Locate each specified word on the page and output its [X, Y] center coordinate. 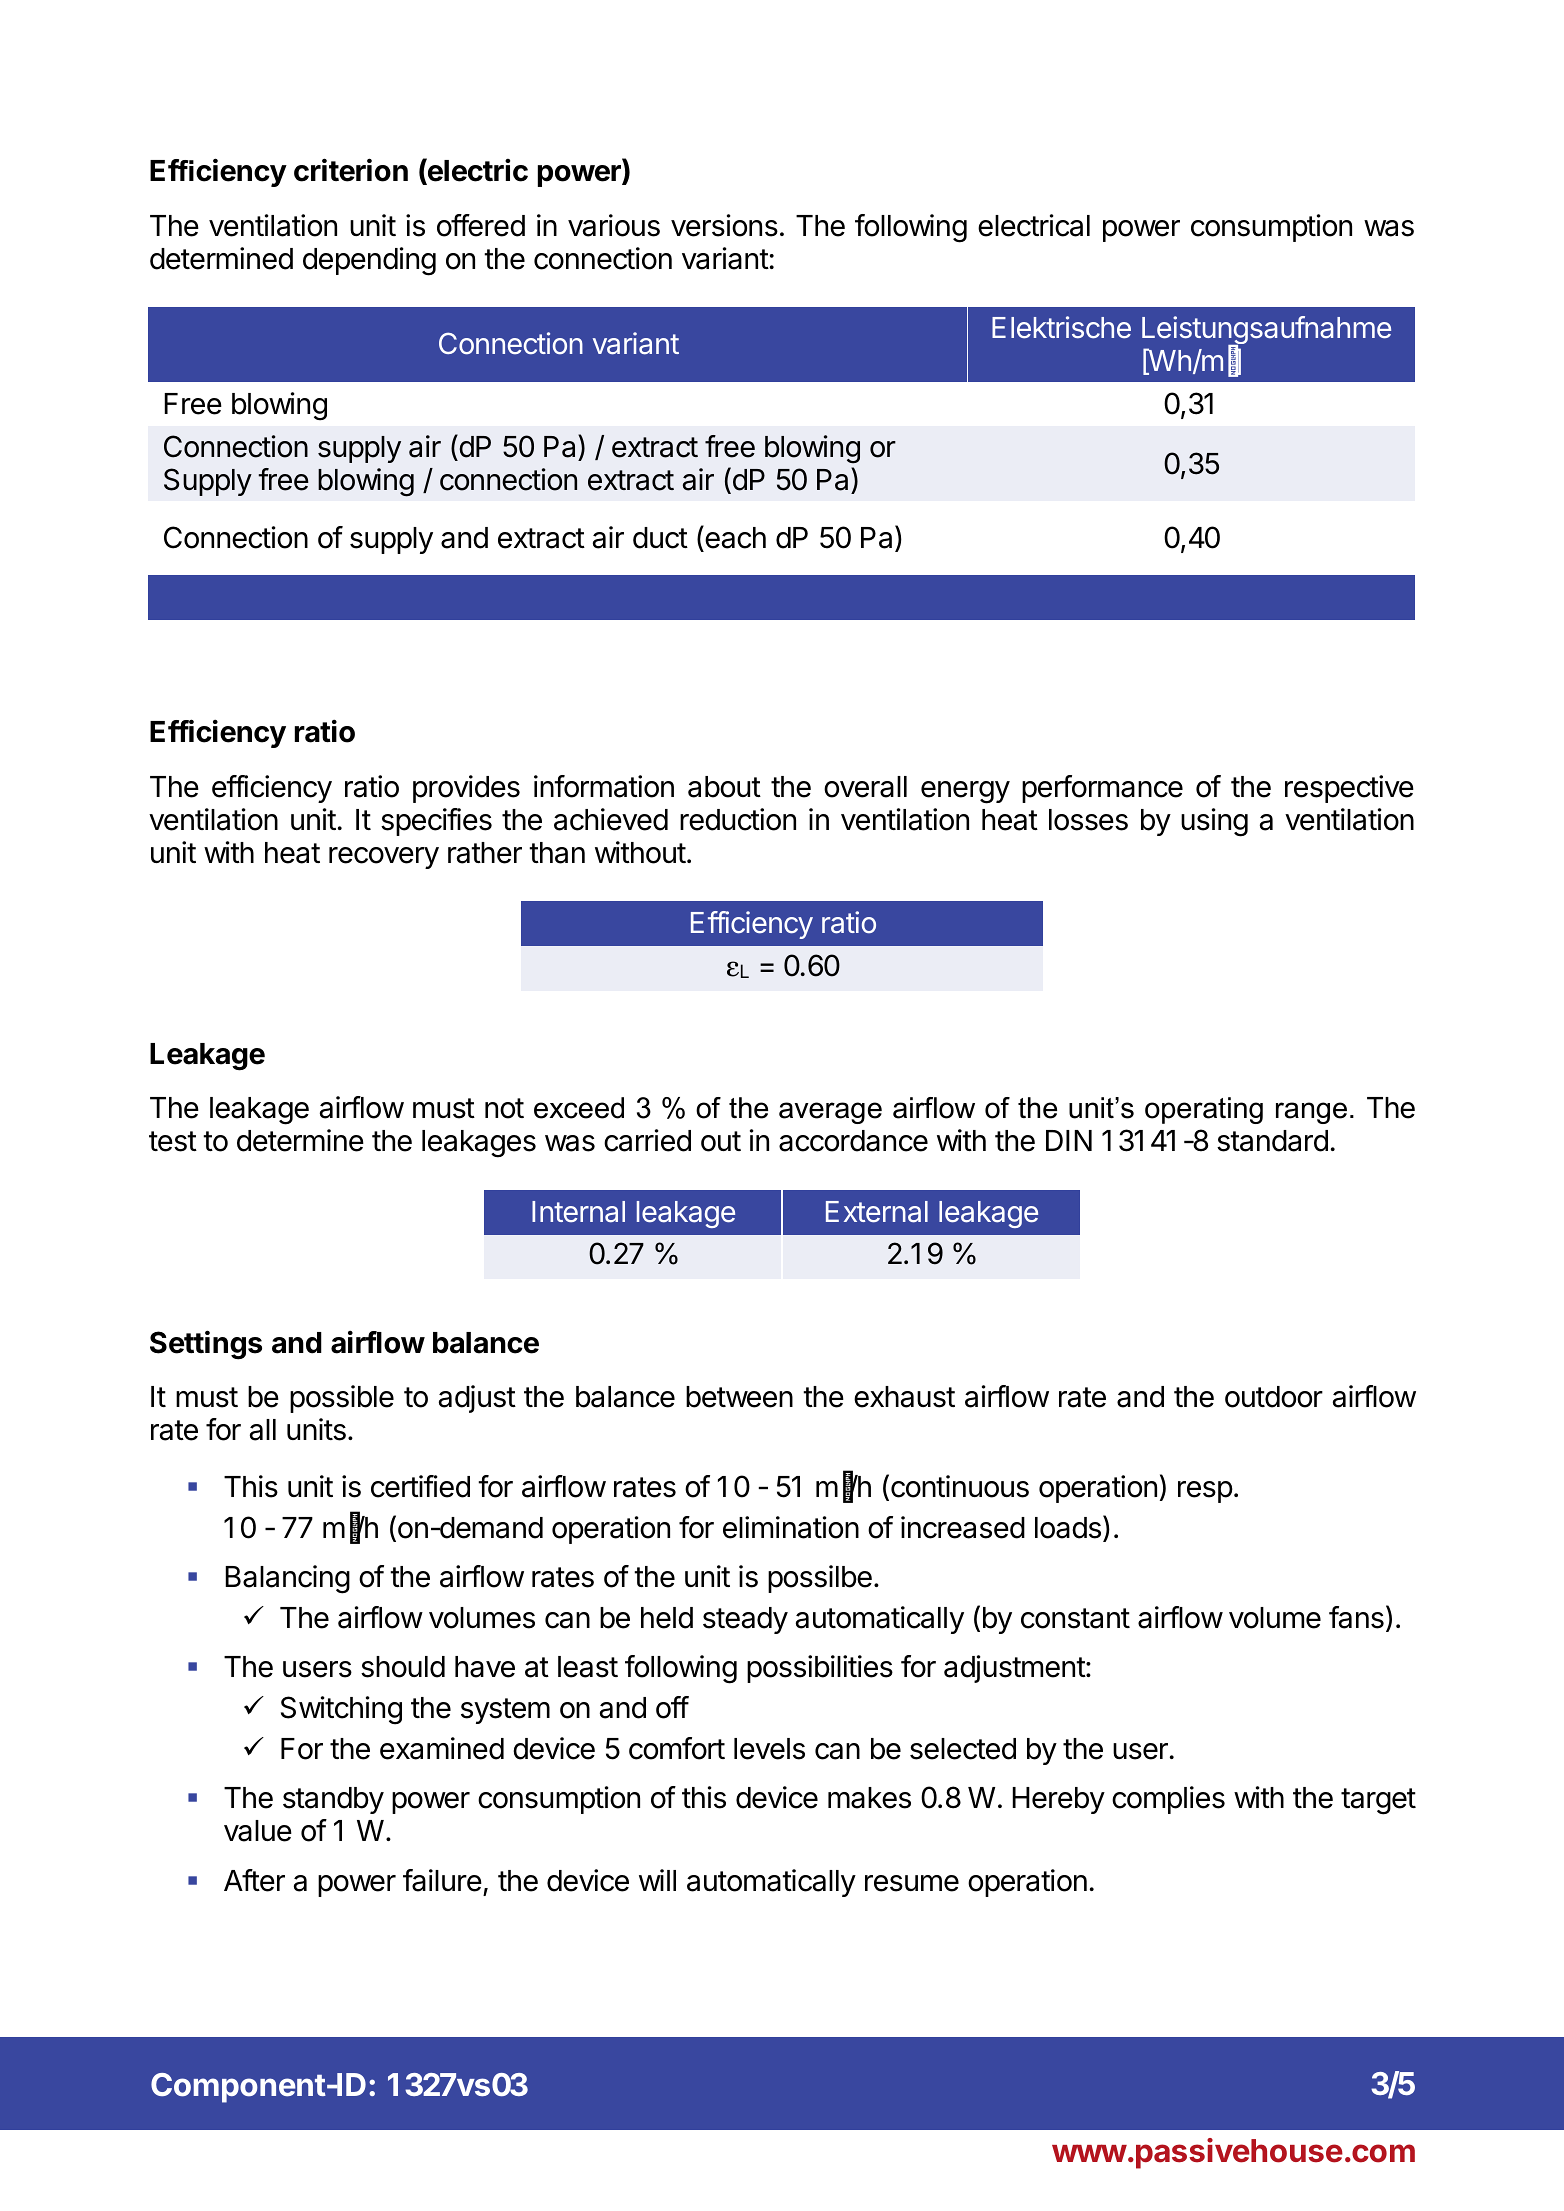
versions [724, 225]
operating [1204, 1110]
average [830, 1113]
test [173, 1141]
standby [333, 1800]
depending [369, 261]
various [614, 225]
